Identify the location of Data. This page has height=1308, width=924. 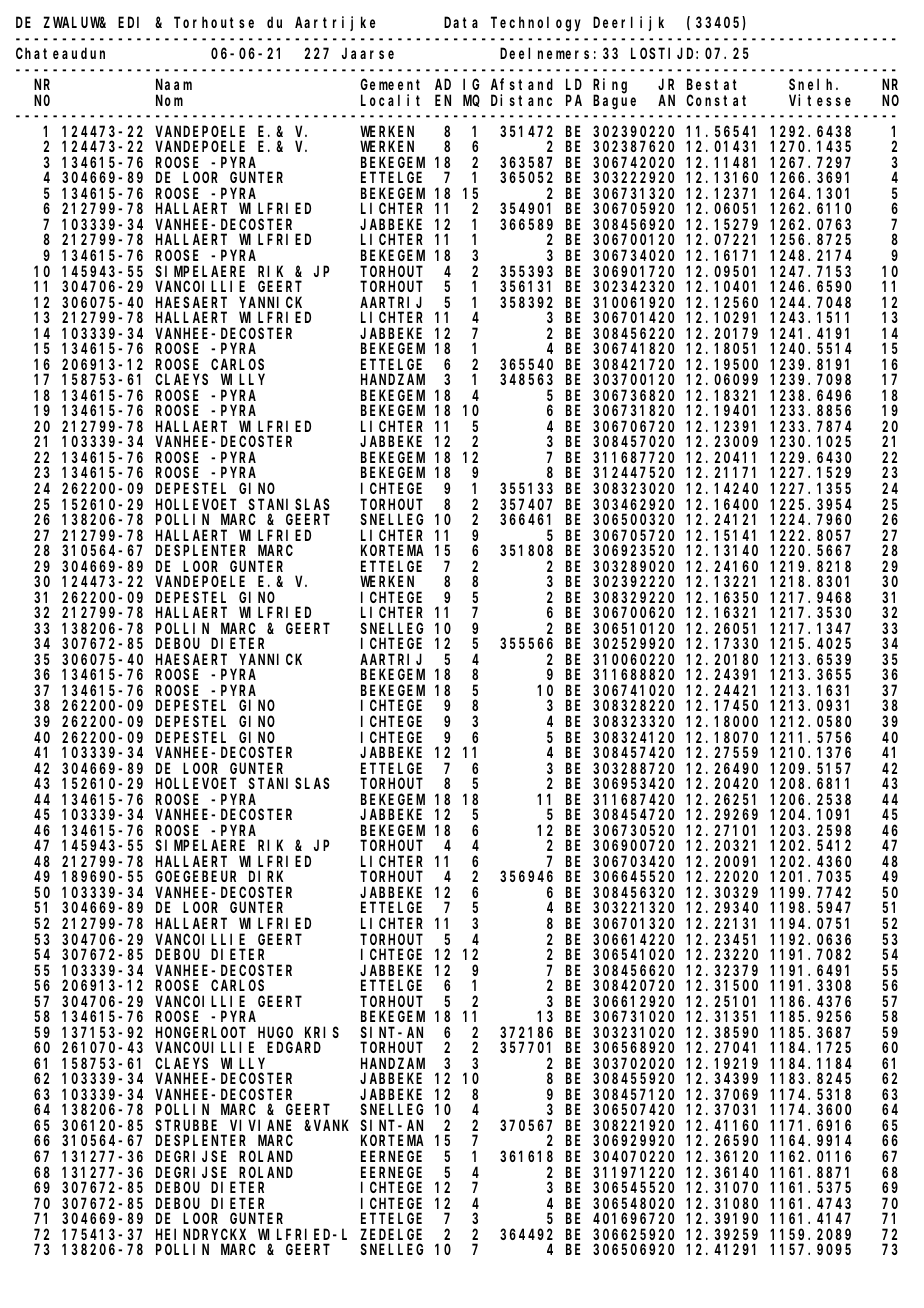
(461, 22).
